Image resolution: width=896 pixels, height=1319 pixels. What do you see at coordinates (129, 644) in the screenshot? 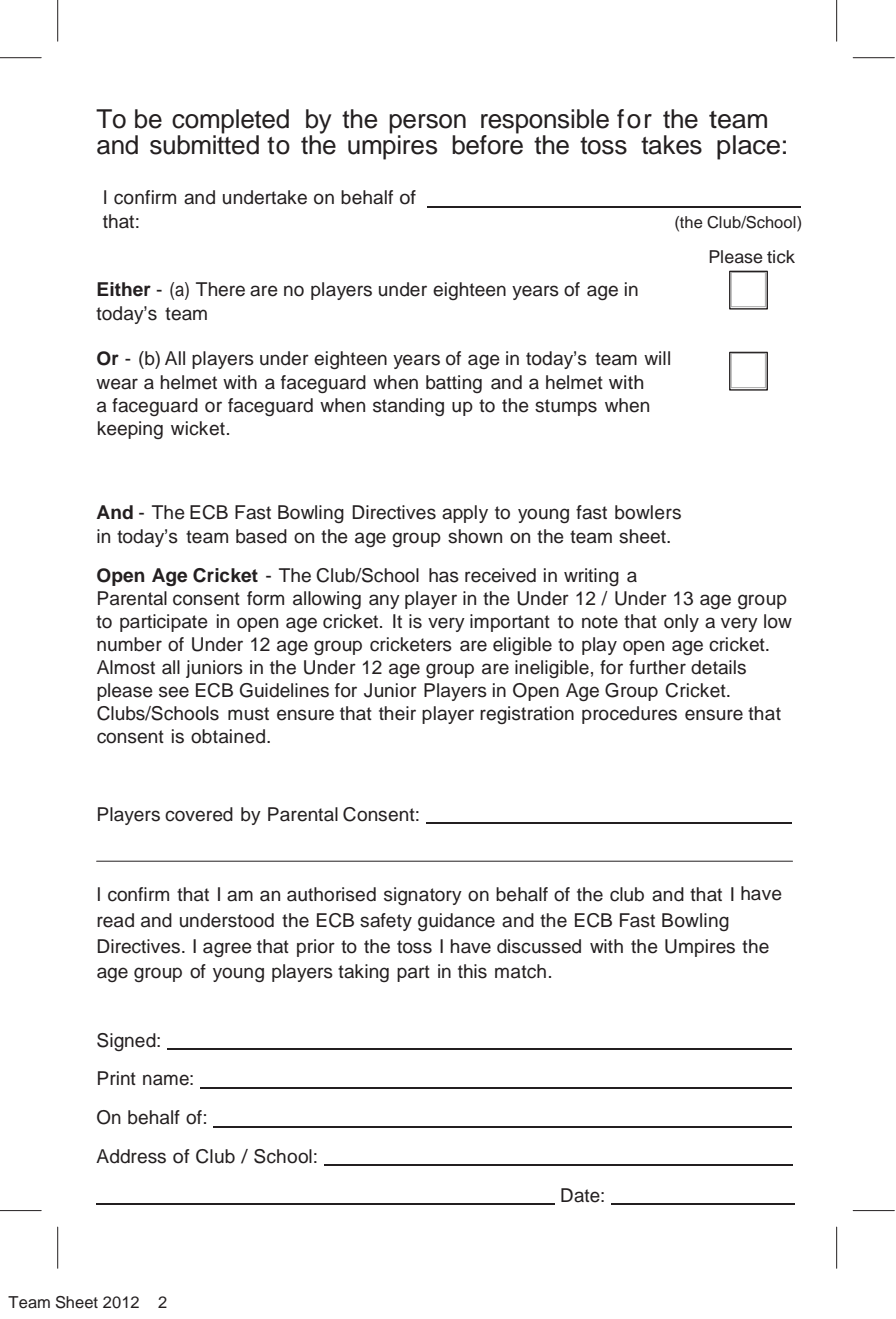
I see `number` at bounding box center [129, 644].
